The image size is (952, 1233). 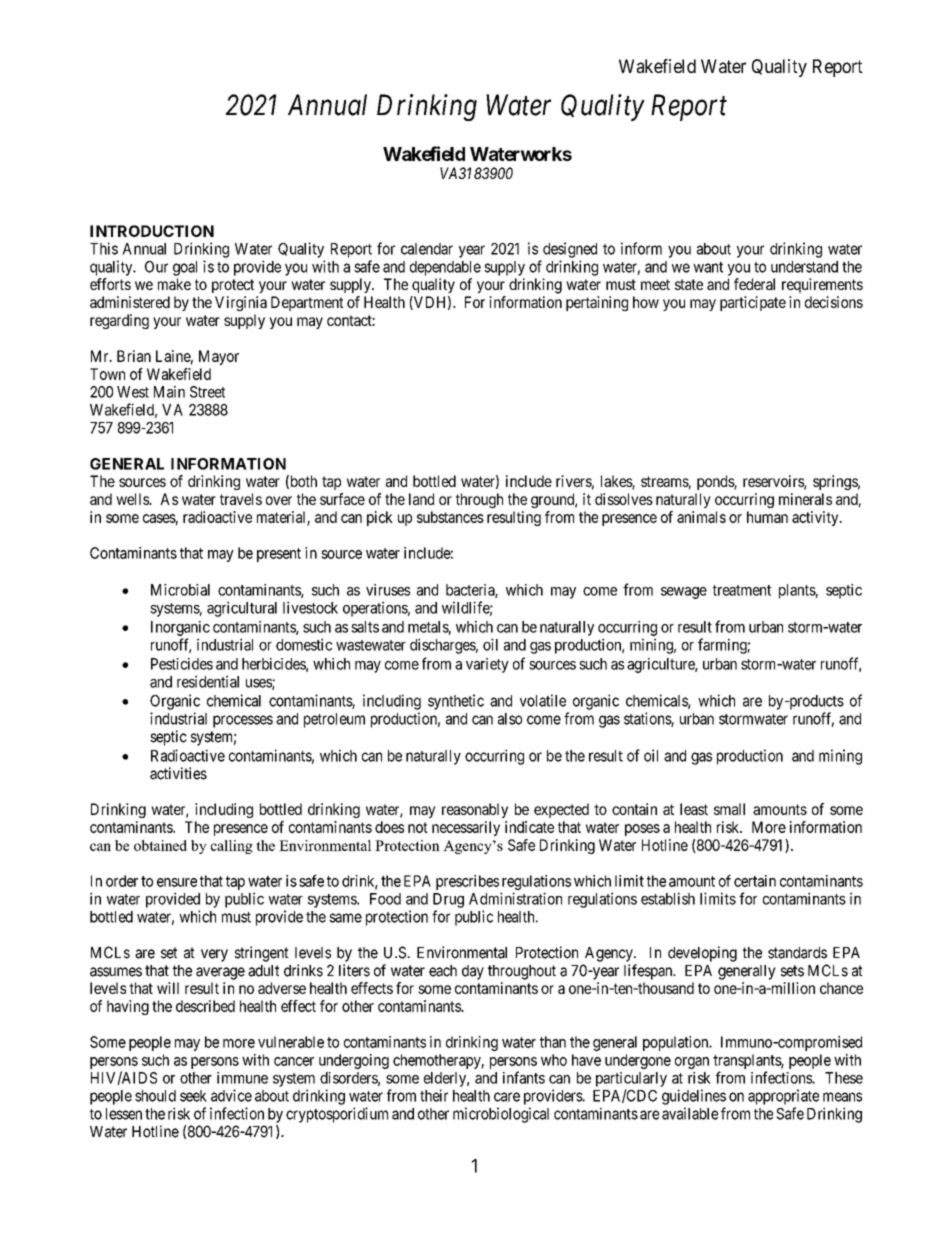 I want to click on appropriate, so click(x=783, y=1097).
